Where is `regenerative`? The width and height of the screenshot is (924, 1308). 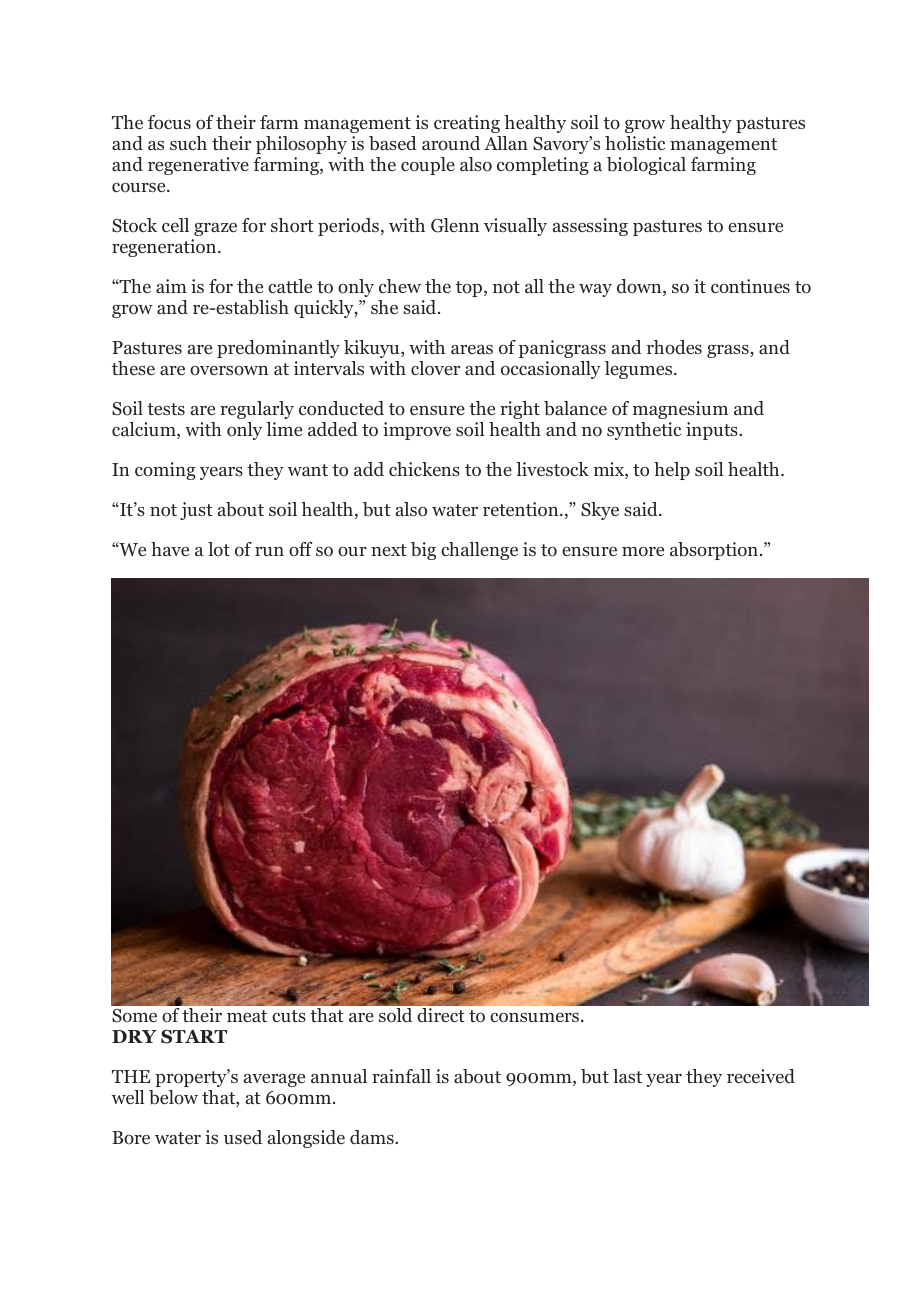 regenerative is located at coordinates (198, 166).
